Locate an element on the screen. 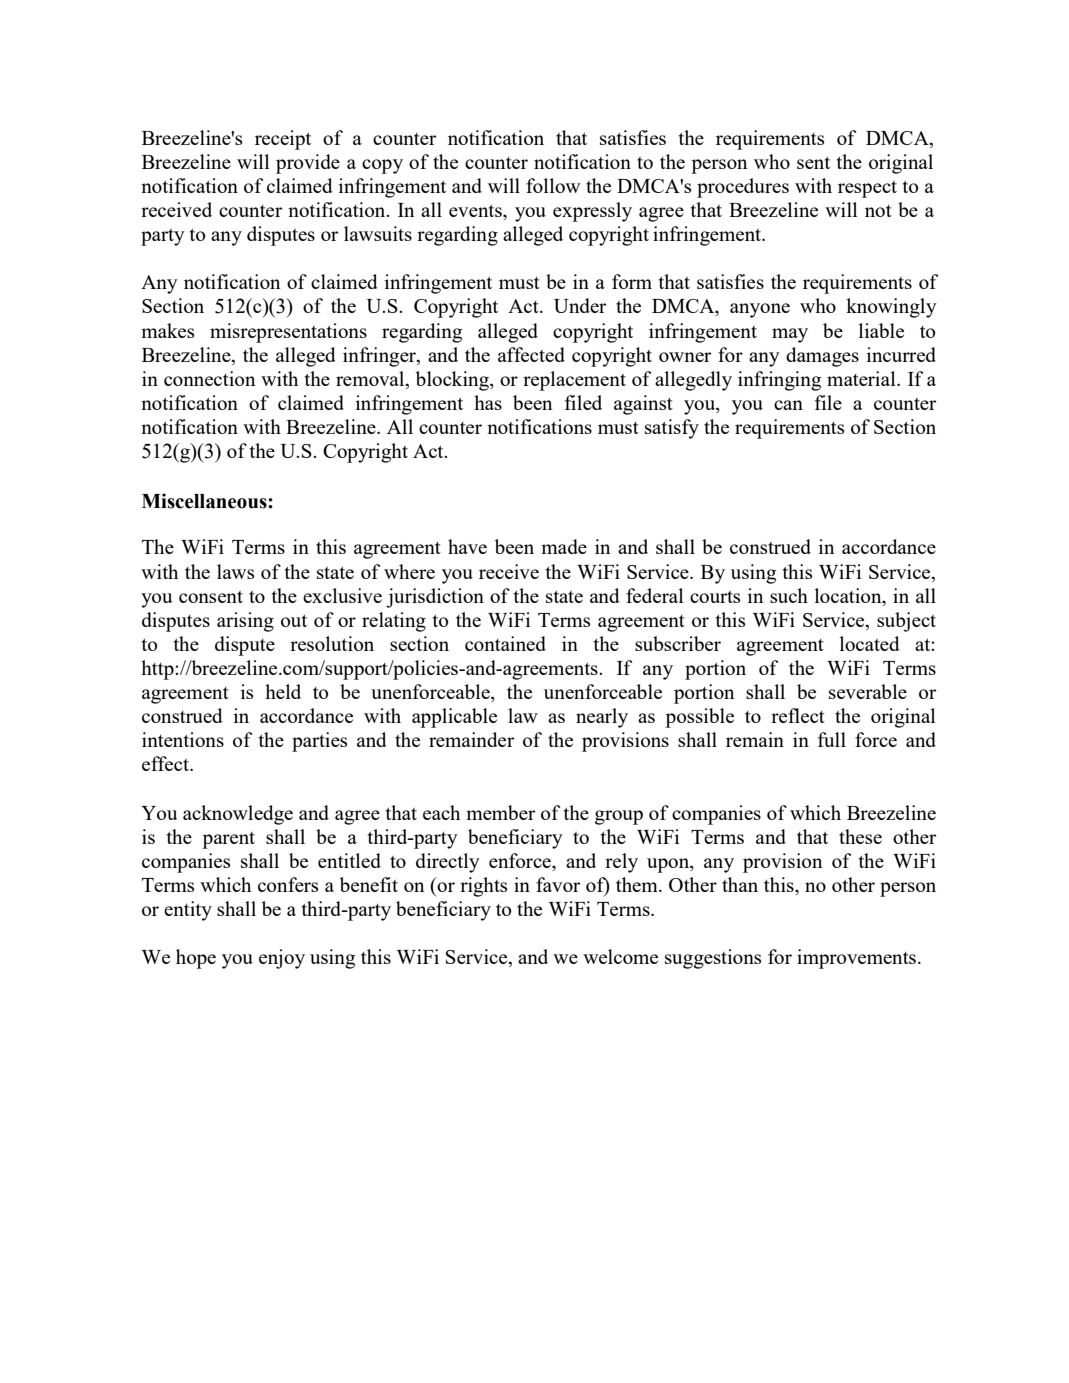 This screenshot has width=1069, height=1383. made is located at coordinates (564, 546).
